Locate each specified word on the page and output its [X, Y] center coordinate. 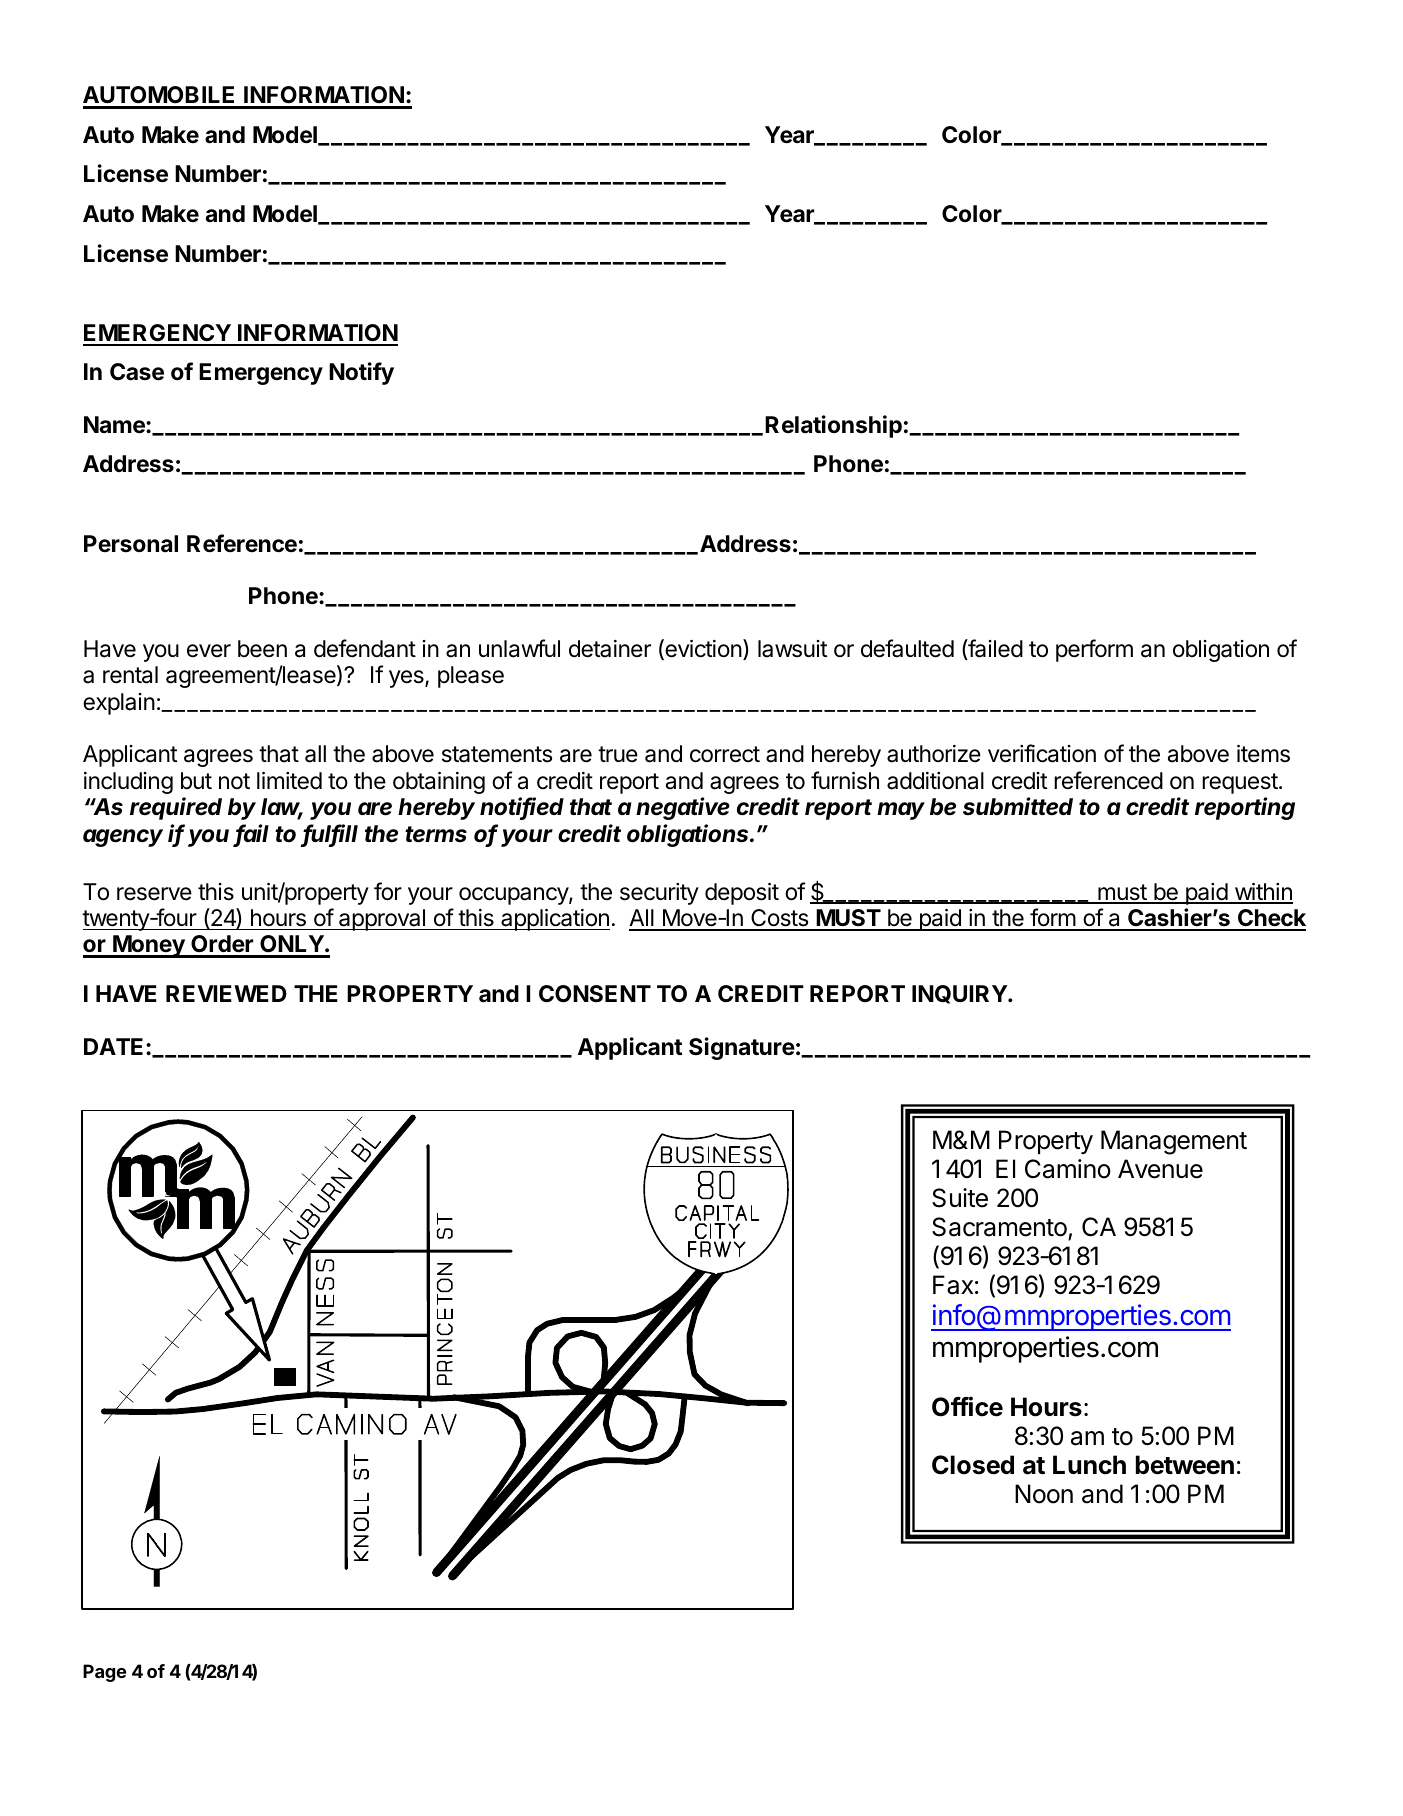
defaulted [907, 648]
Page [104, 1673]
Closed [973, 1465]
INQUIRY [960, 994]
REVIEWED [226, 993]
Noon [1044, 1494]
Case [137, 372]
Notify [361, 373]
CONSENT [595, 994]
